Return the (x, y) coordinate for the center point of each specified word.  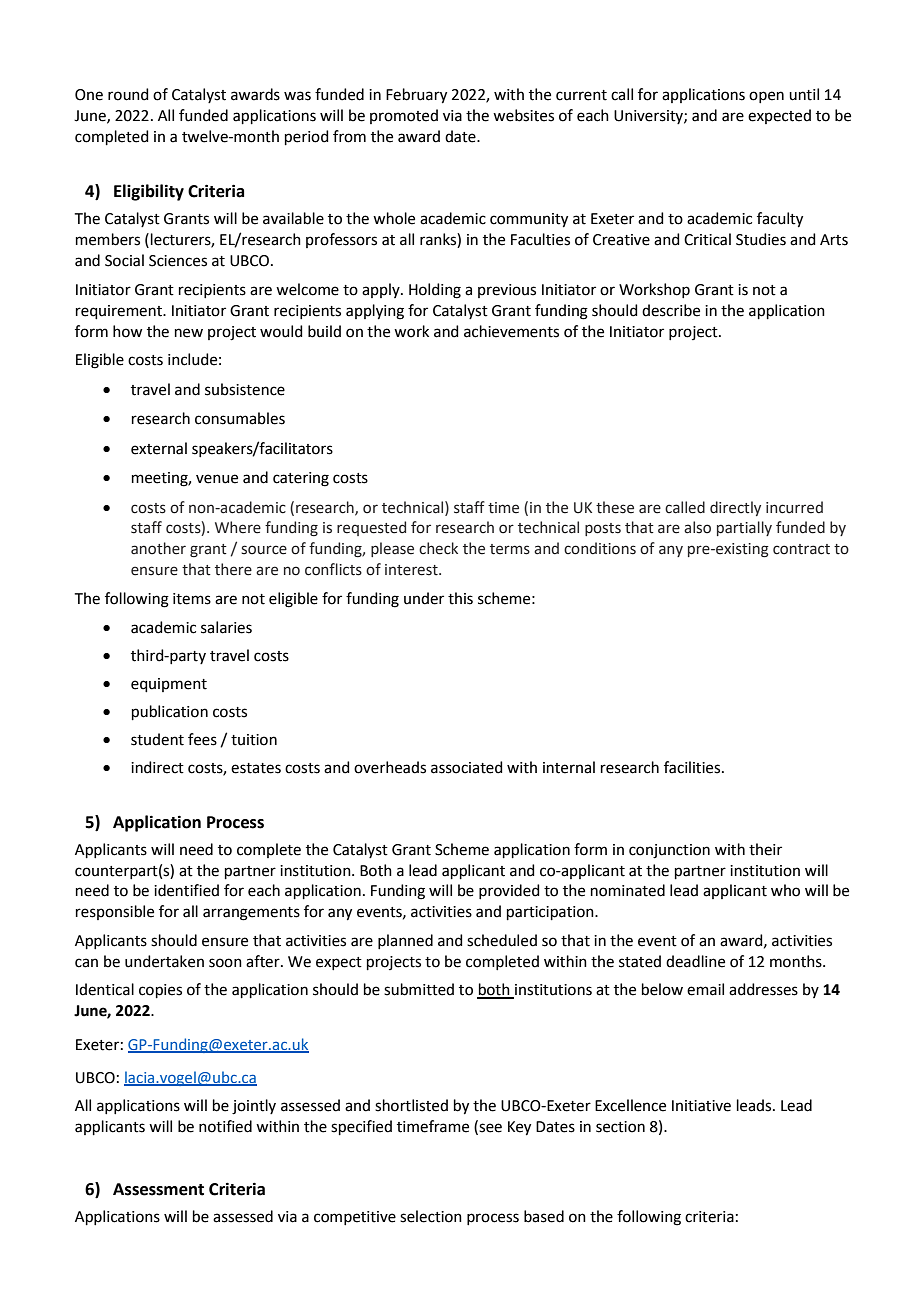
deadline (695, 961)
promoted (404, 116)
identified (186, 890)
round (128, 94)
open (766, 97)
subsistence (245, 389)
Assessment (158, 1189)
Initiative (701, 1106)
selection (431, 1216)
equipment (169, 685)
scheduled (502, 940)
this (460, 598)
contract (801, 549)
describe (671, 310)
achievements (511, 331)
